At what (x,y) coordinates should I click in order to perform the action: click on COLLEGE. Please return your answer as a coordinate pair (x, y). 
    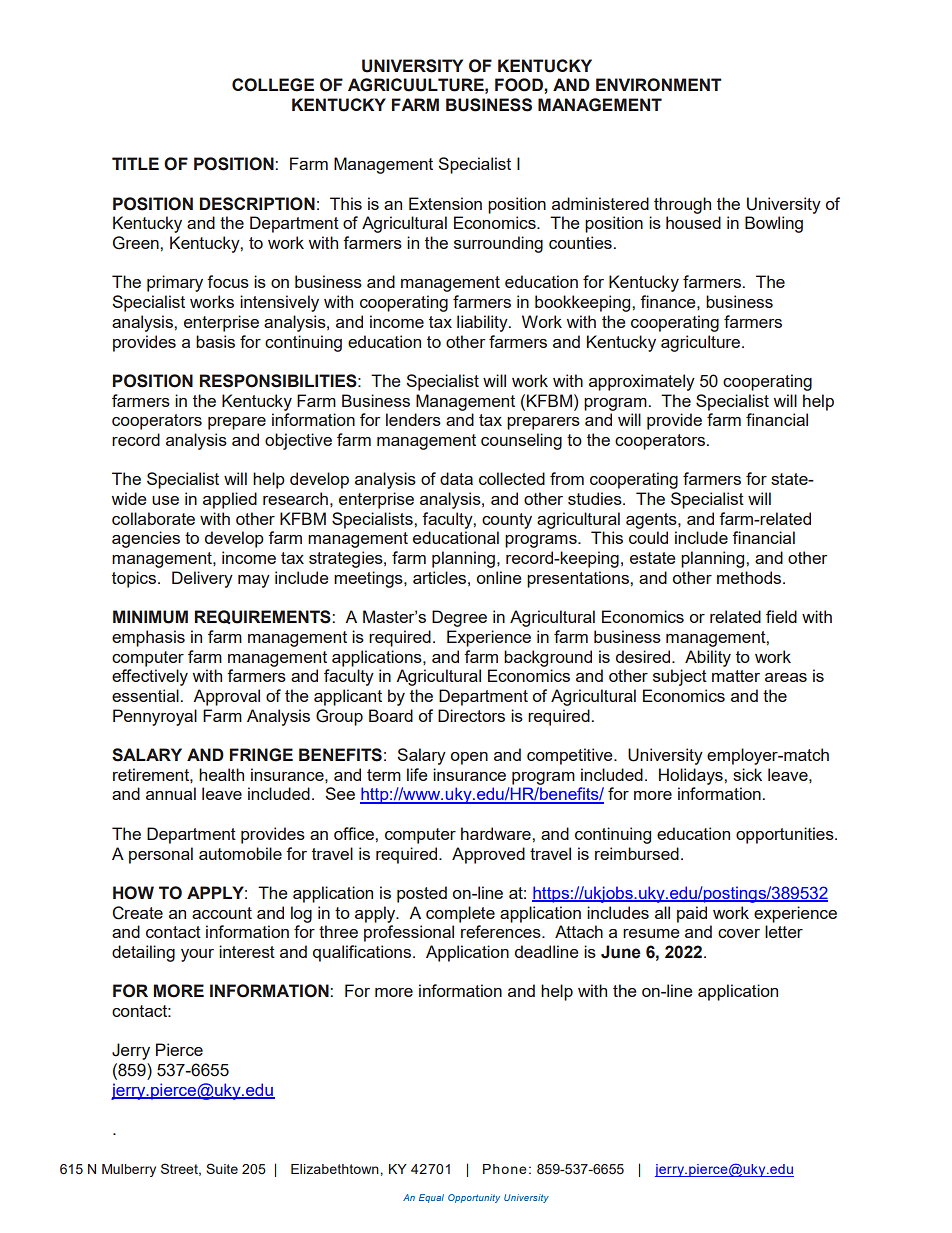
    Looking at the image, I should click on (273, 85).
